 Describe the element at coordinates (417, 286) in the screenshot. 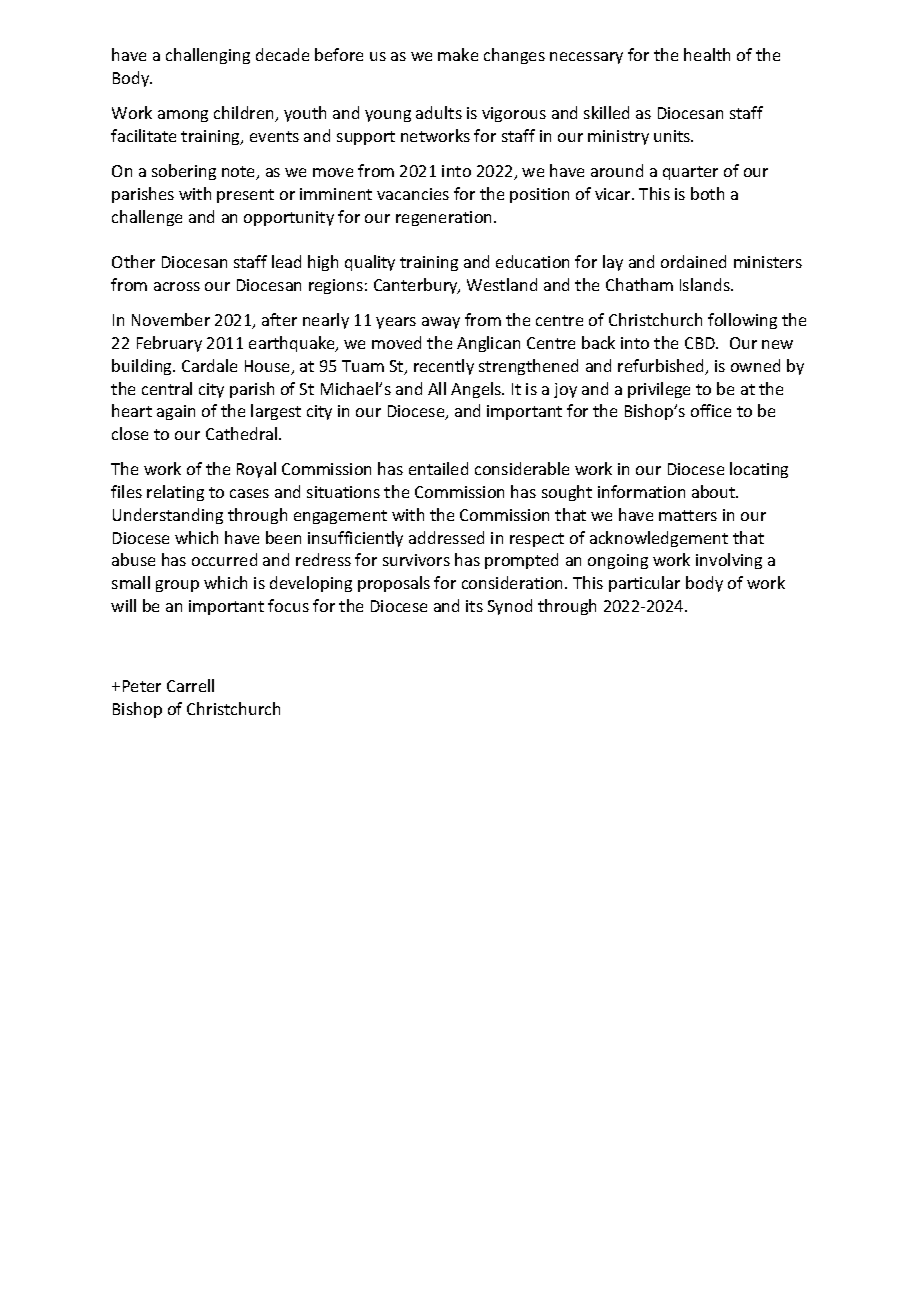

I see `Canterbury` at that location.
